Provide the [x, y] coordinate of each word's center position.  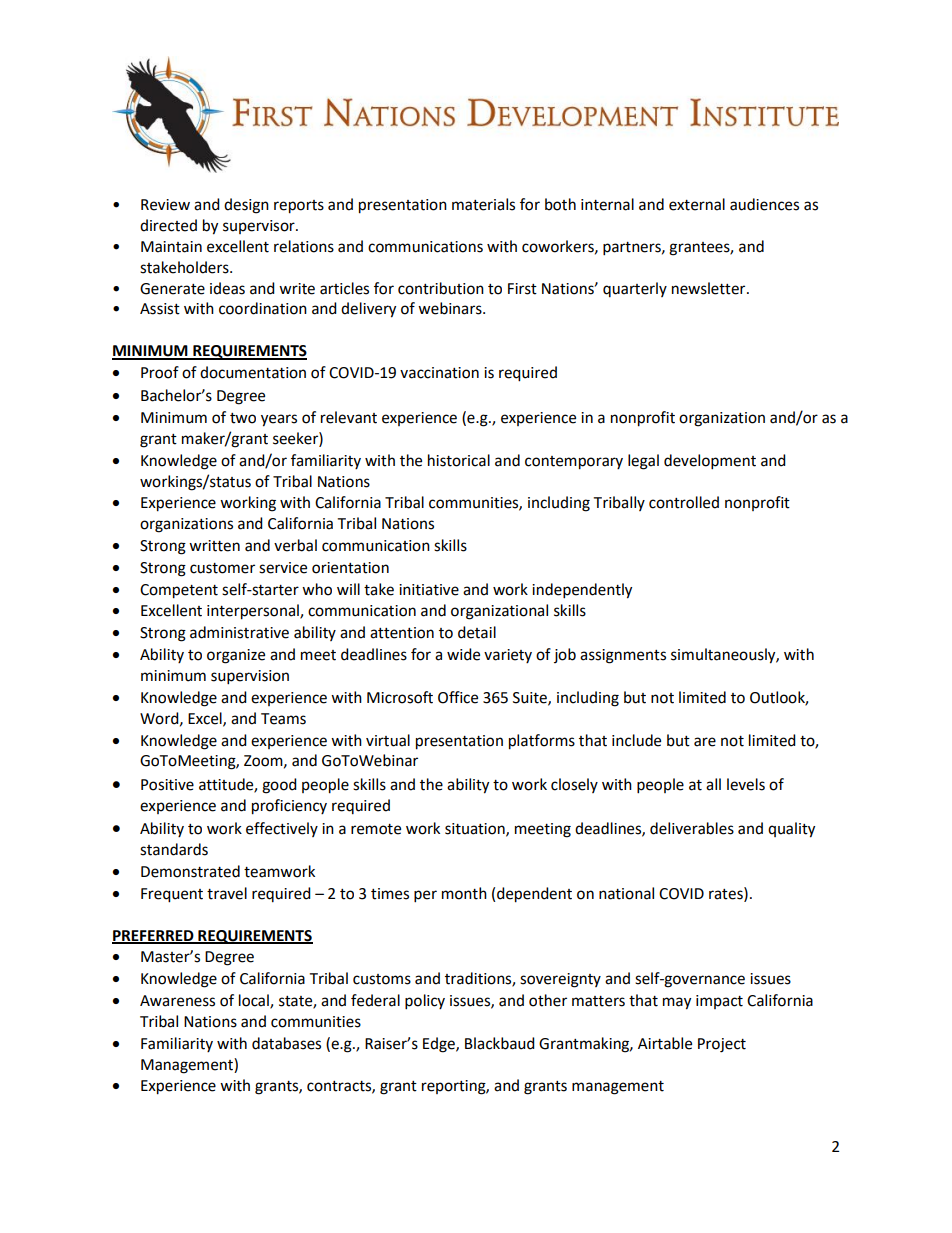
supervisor [260, 227]
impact [719, 1002]
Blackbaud [500, 1043]
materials [483, 204]
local [255, 1001]
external [697, 204]
